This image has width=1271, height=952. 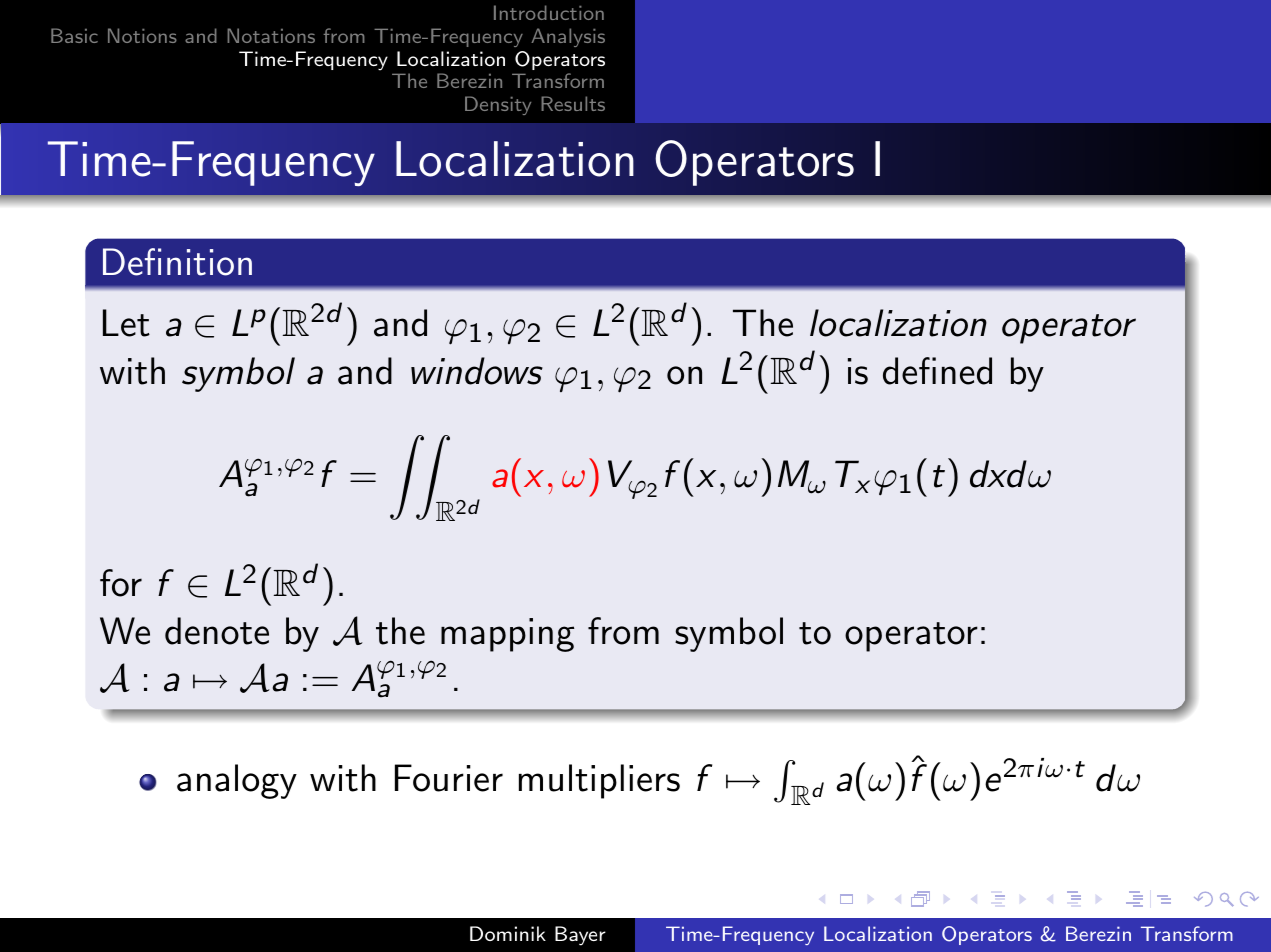 I want to click on Bayer, so click(x=580, y=936).
